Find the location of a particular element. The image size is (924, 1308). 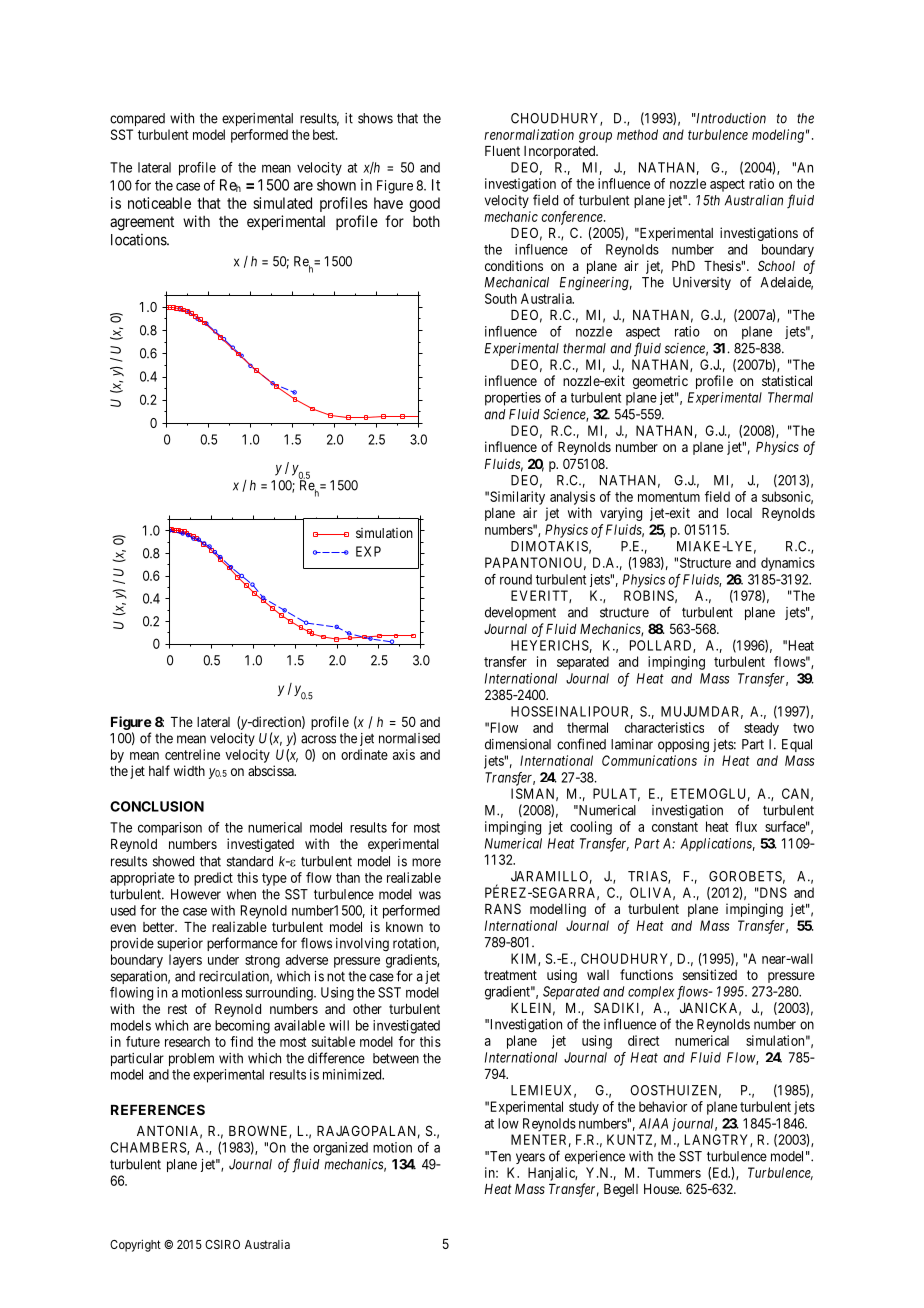

centreline is located at coordinates (192, 754).
